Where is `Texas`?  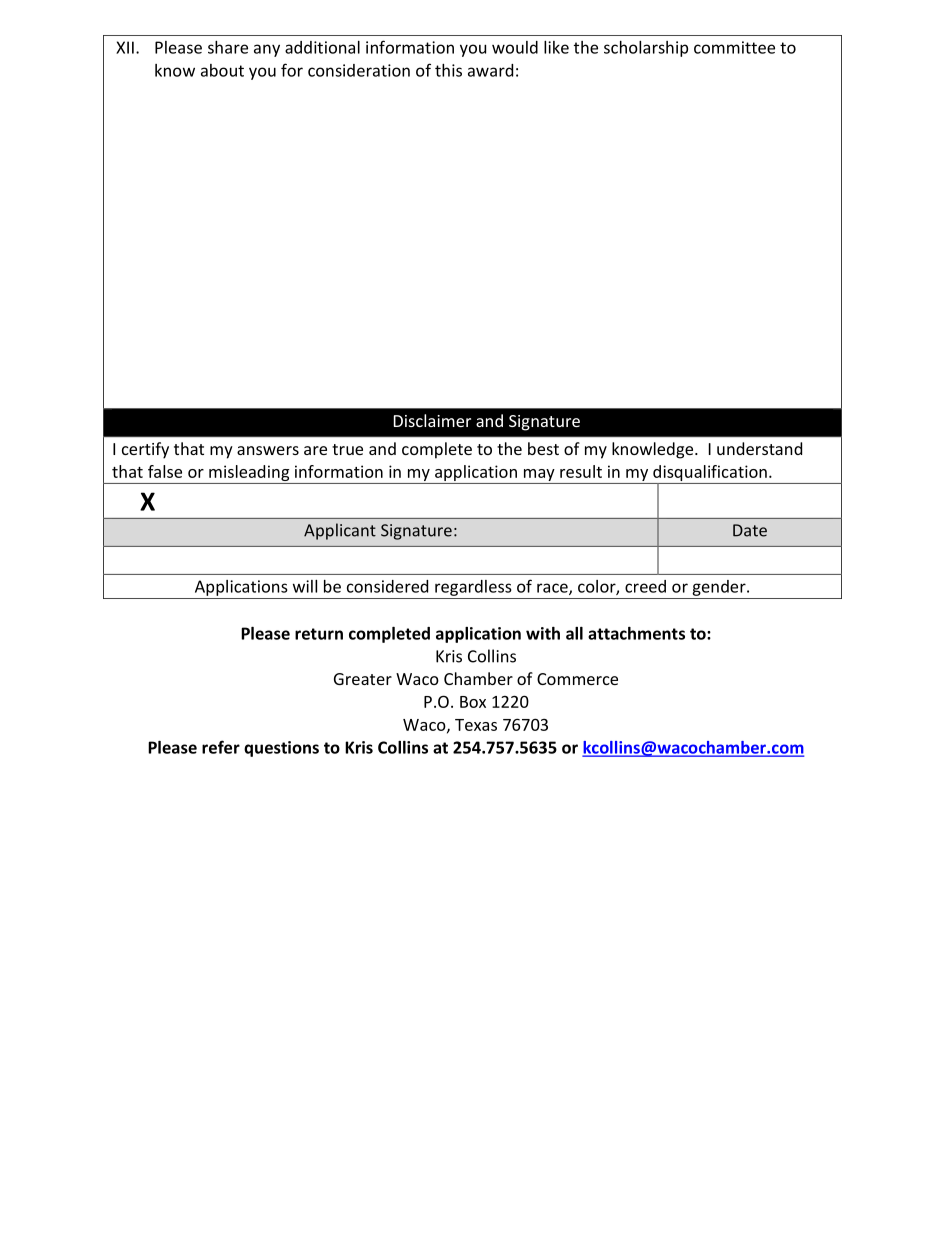
Texas is located at coordinates (476, 725).
